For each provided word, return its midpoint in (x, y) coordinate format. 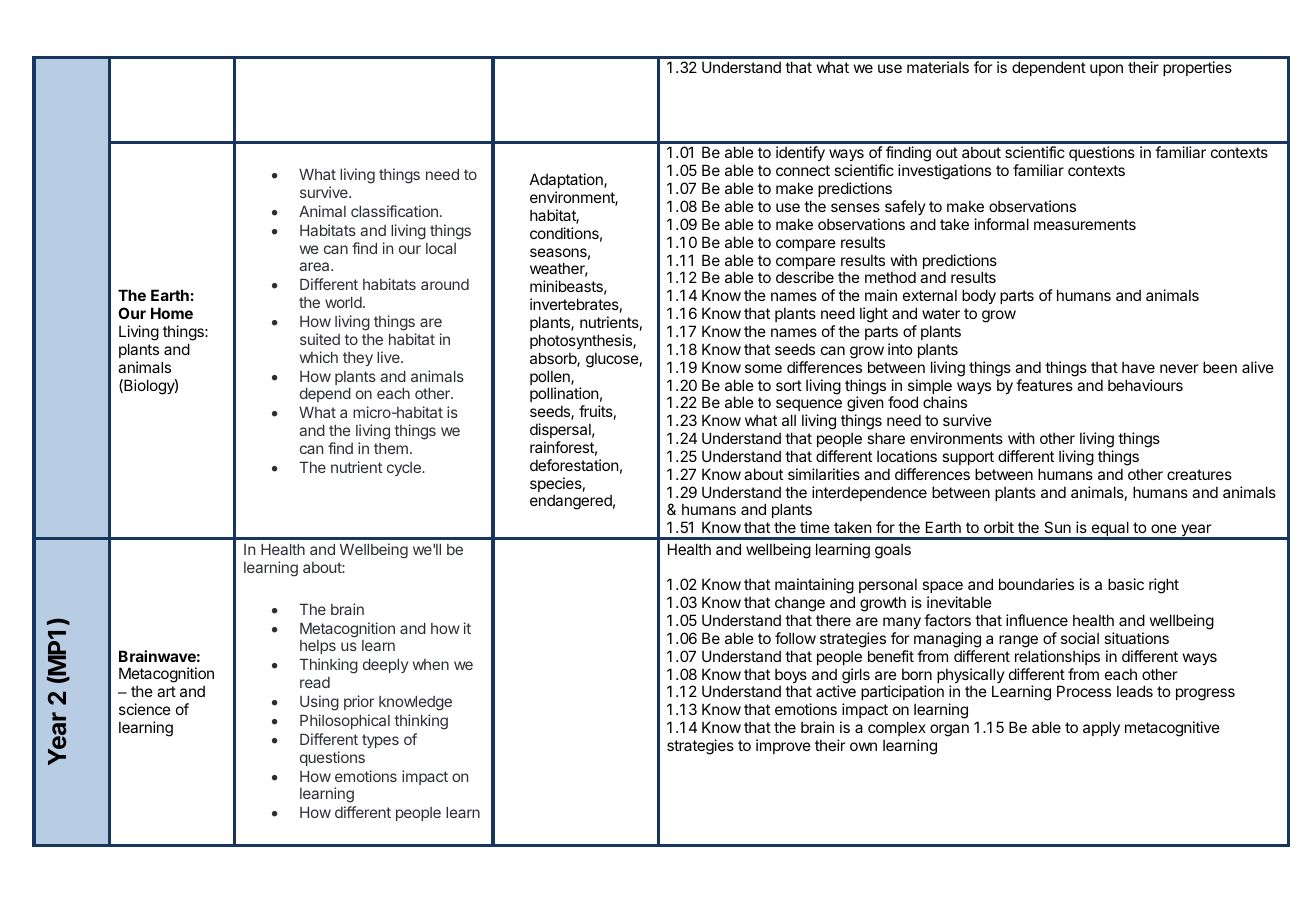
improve (783, 746)
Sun (1057, 527)
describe (805, 277)
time (815, 527)
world (343, 302)
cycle (405, 469)
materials (938, 67)
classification (394, 211)
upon (1106, 70)
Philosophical (345, 721)
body (979, 296)
